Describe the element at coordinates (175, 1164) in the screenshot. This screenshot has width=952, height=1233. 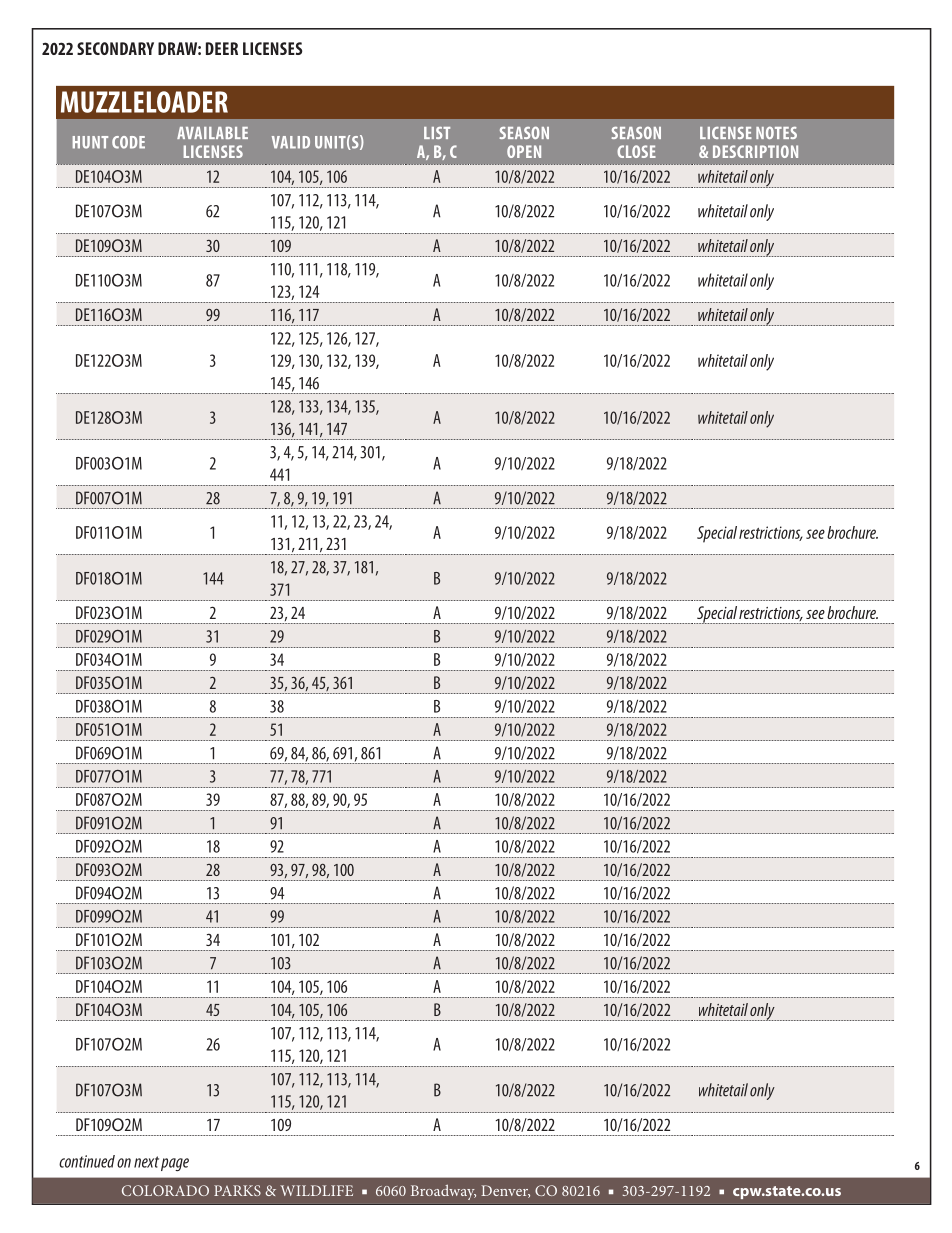
I see `page` at that location.
